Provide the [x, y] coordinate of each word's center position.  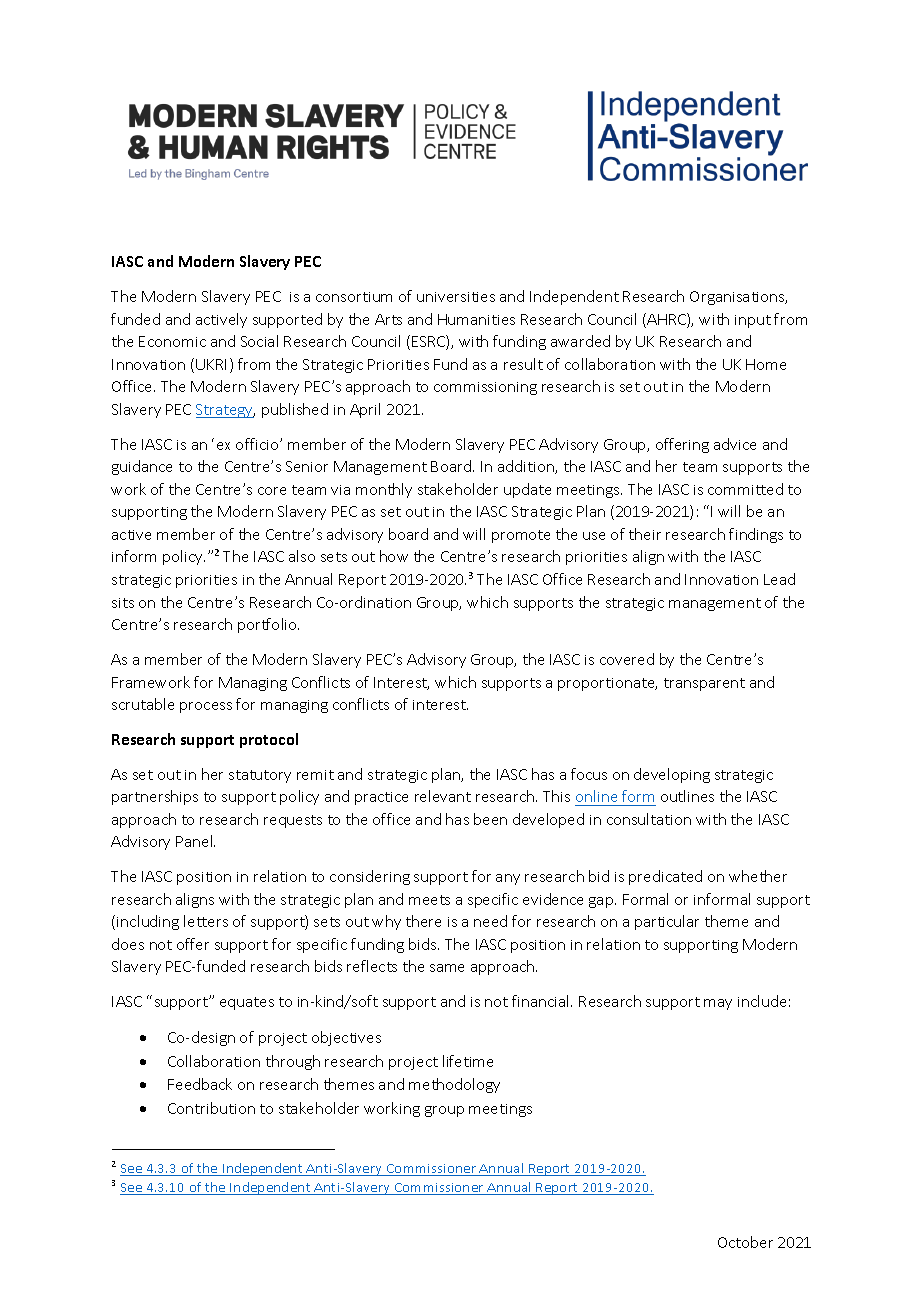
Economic [172, 341]
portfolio [268, 625]
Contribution [211, 1108]
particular [667, 922]
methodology [454, 1085]
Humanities [476, 319]
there [423, 921]
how [394, 556]
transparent [704, 684]
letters [206, 921]
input [753, 321]
